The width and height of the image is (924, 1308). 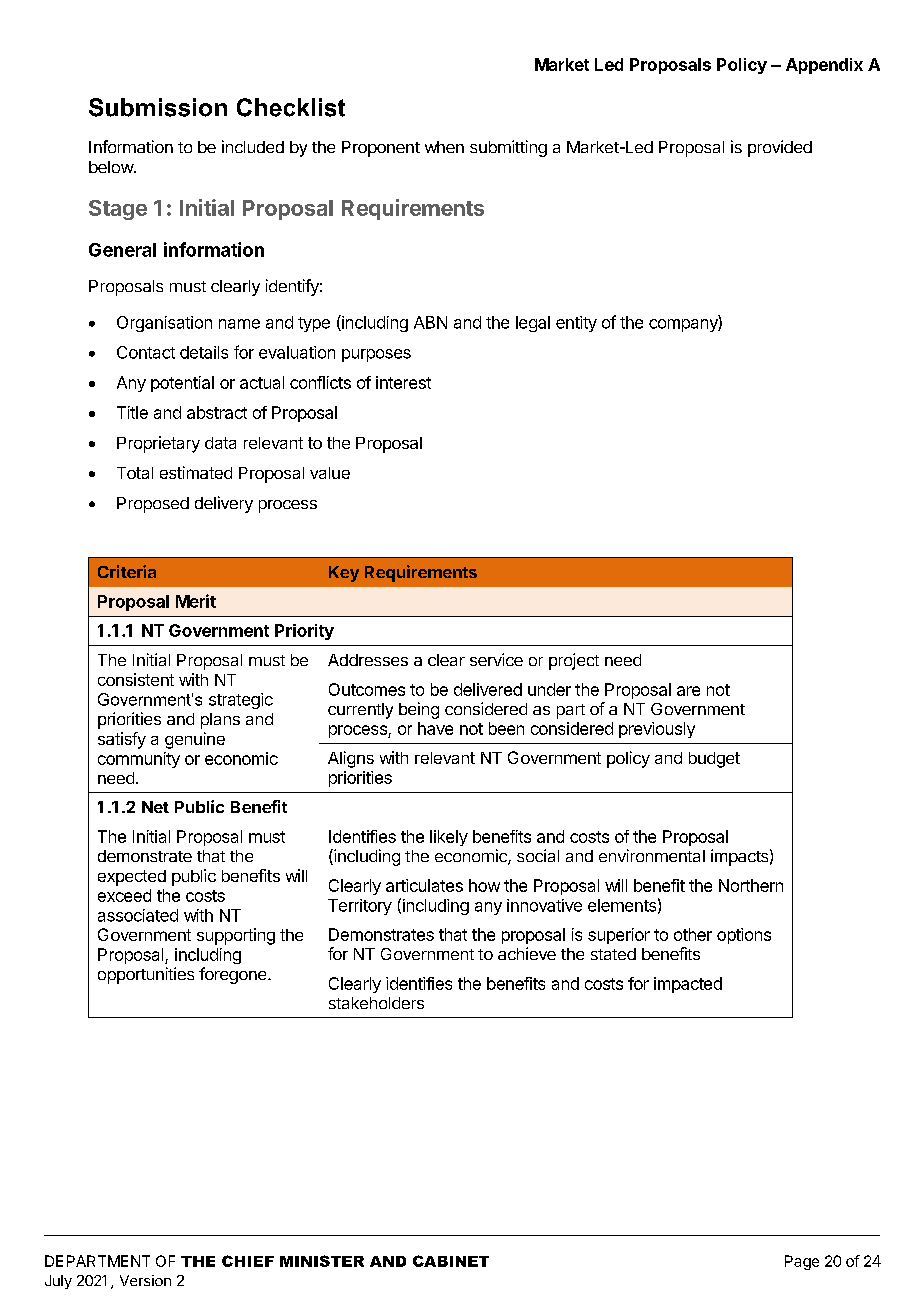 What do you see at coordinates (158, 107) in the image?
I see `Submission` at bounding box center [158, 107].
